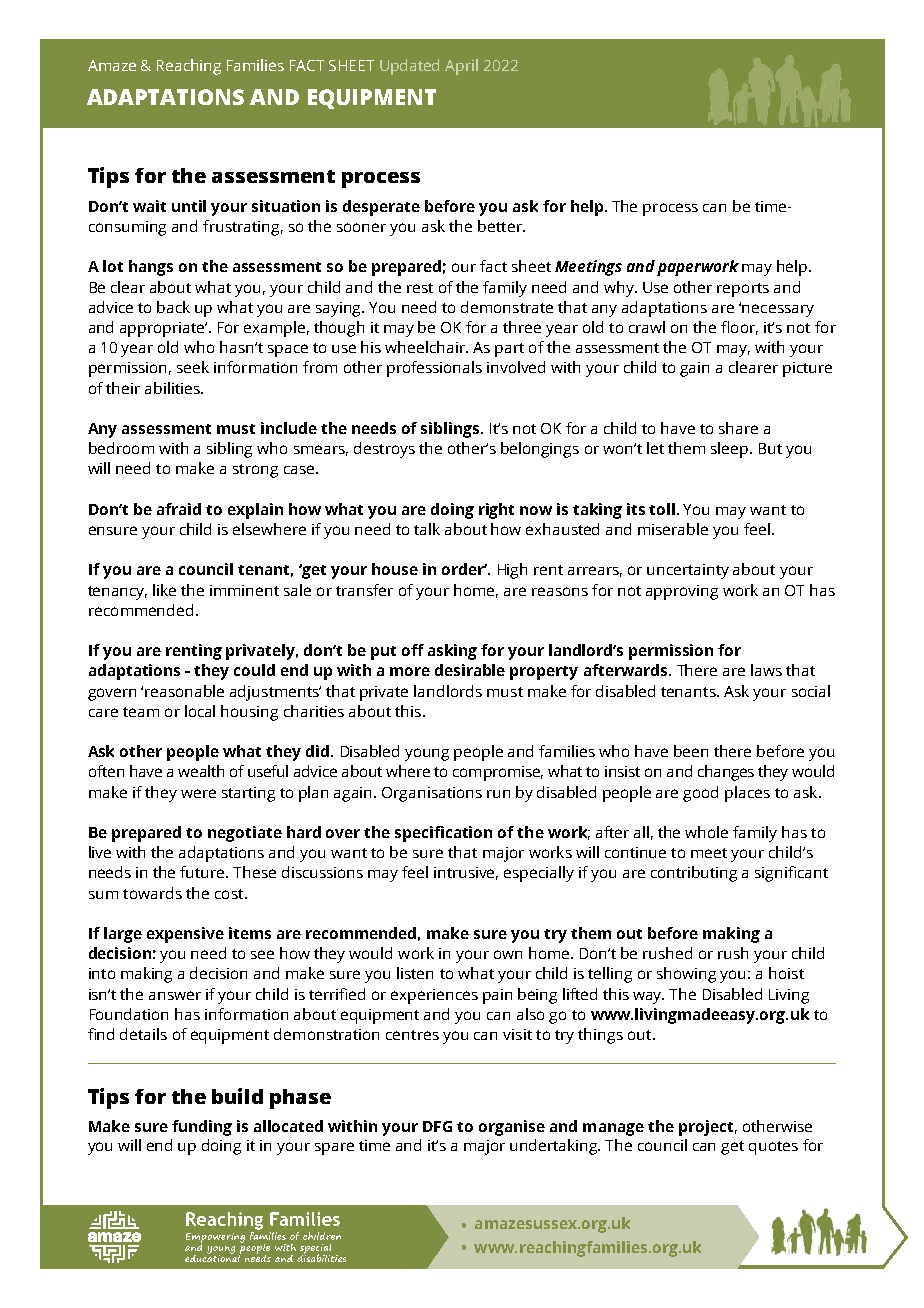 The width and height of the page is (924, 1308). What do you see at coordinates (432, 794) in the page?
I see `Organisations` at bounding box center [432, 794].
